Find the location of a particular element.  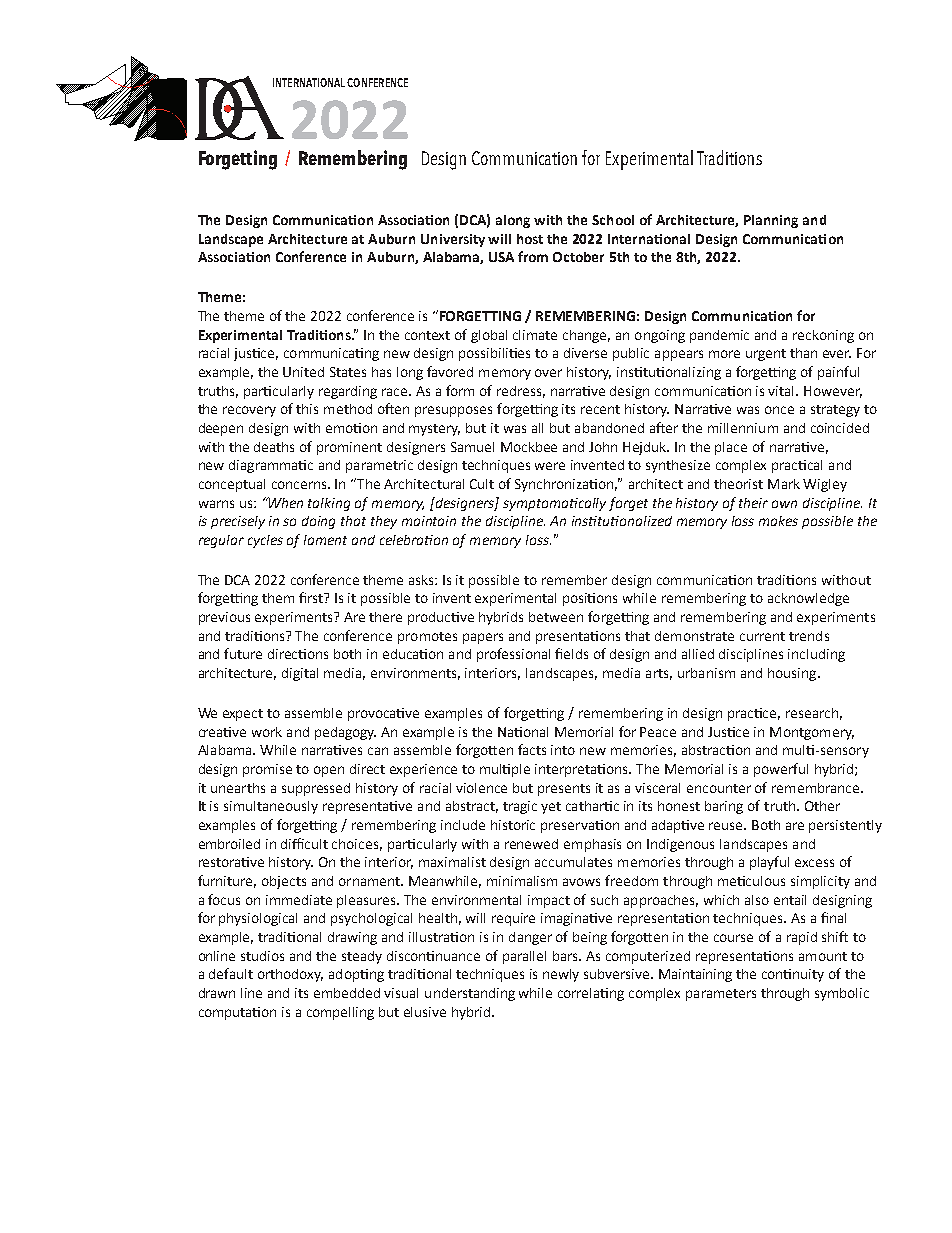

When is located at coordinates (285, 502).
